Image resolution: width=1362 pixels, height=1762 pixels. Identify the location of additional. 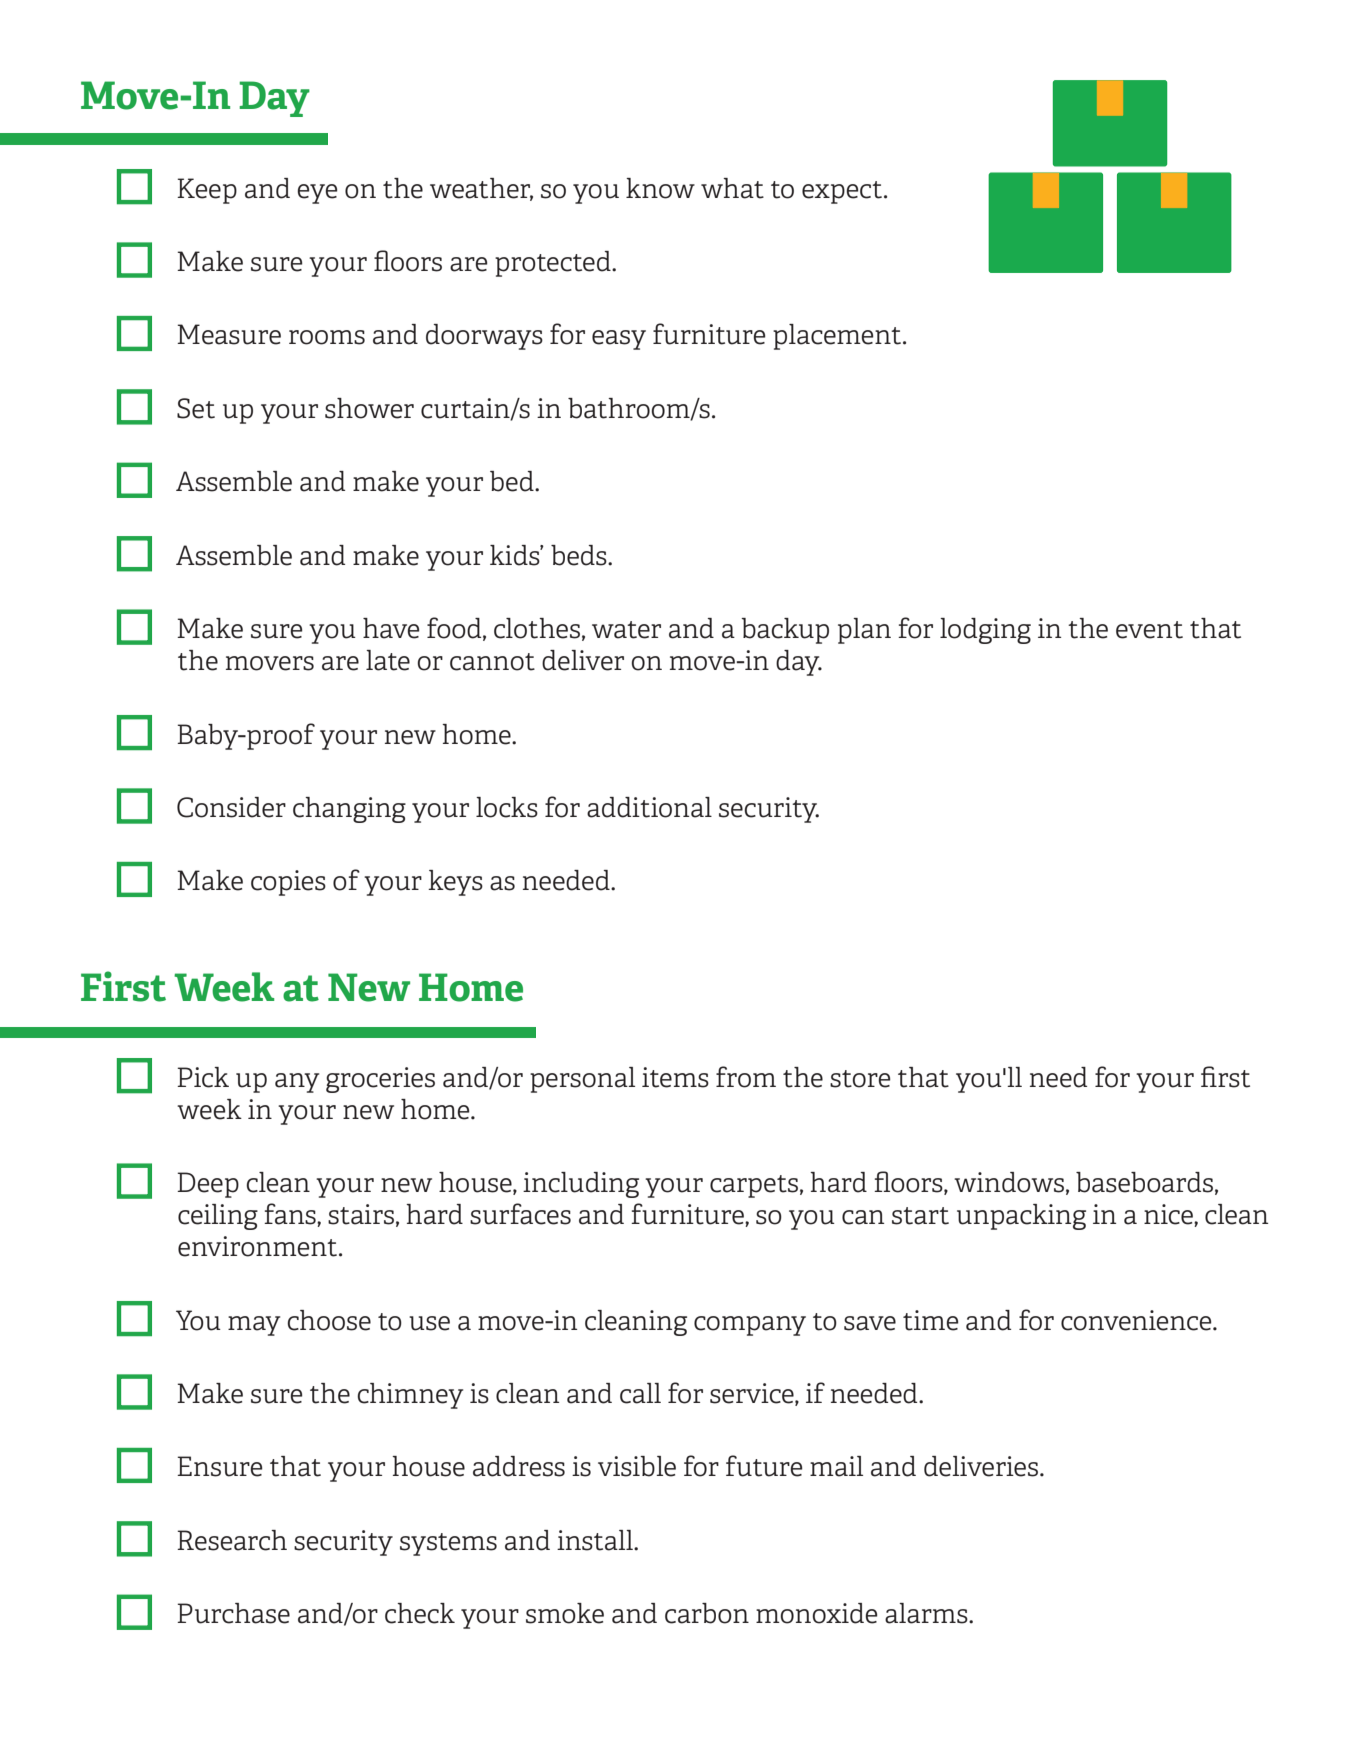
(649, 807).
